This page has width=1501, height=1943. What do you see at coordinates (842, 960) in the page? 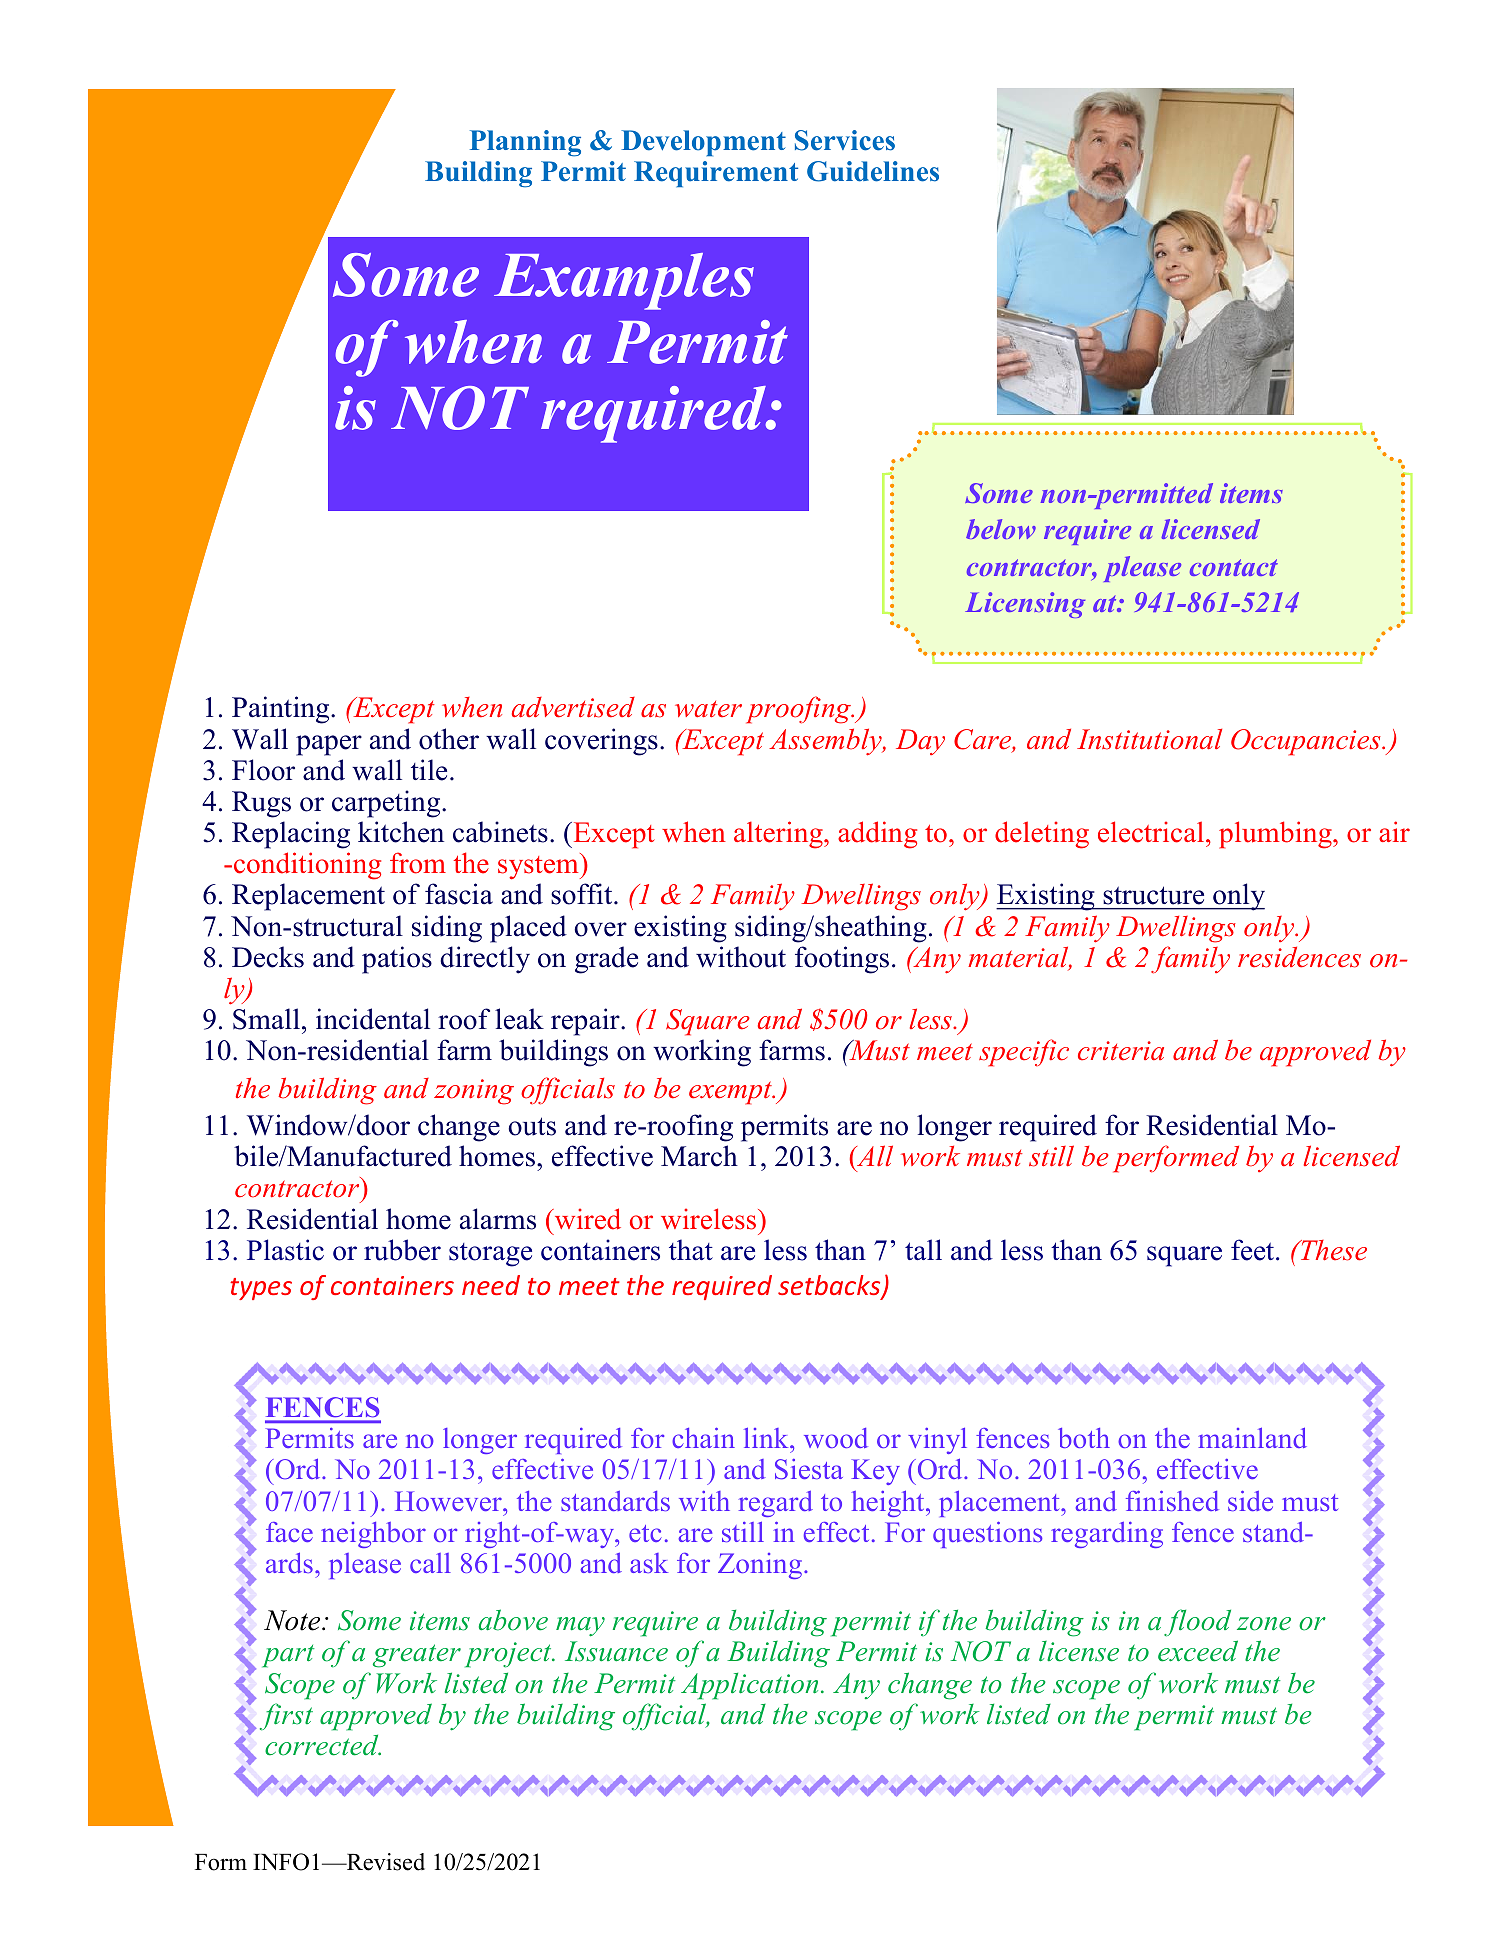
I see `footings` at bounding box center [842, 960].
